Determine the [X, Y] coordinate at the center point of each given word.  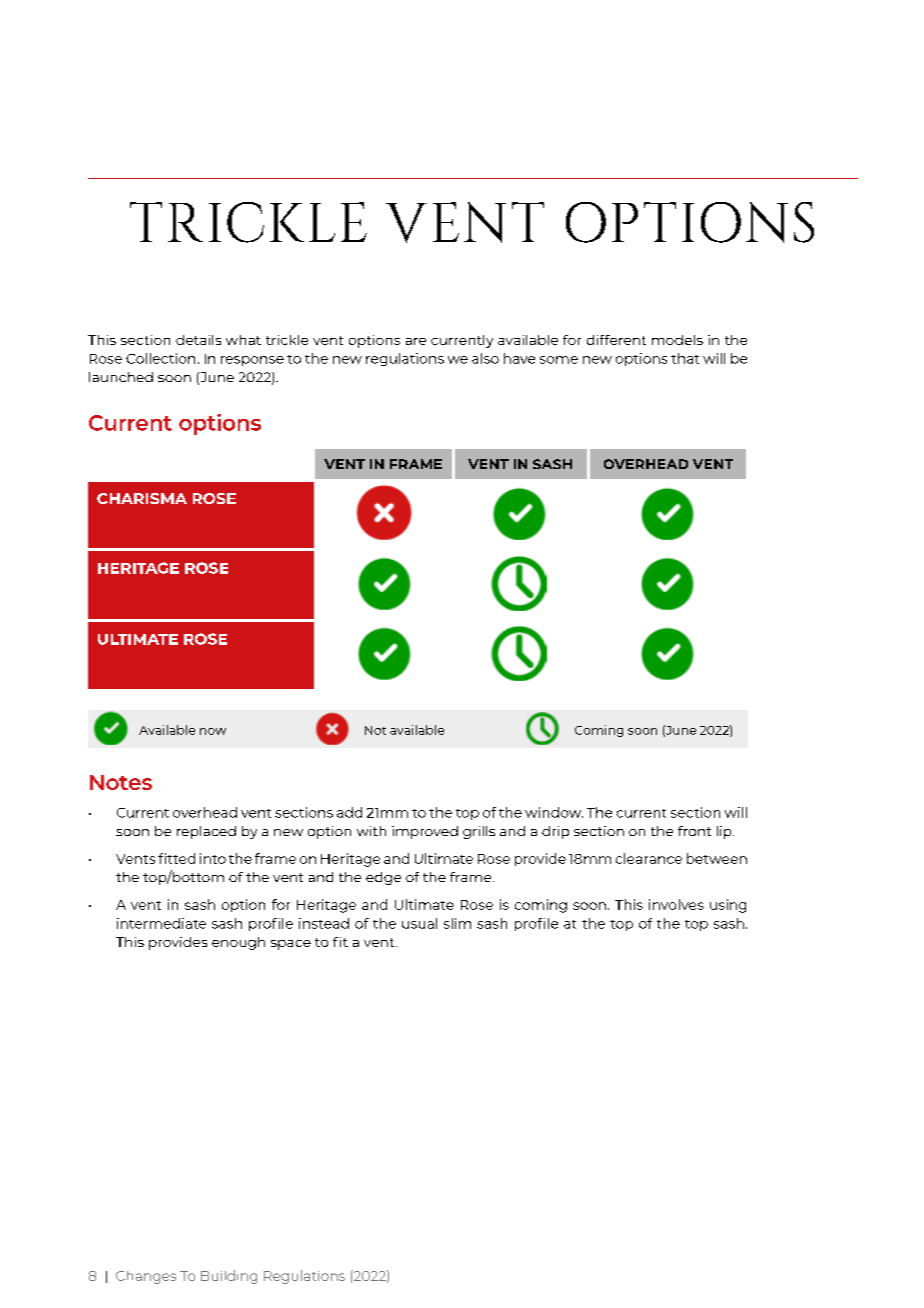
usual [419, 923]
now [213, 731]
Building [229, 1277]
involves [676, 904]
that [685, 358]
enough [238, 943]
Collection [160, 358]
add [349, 812]
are [416, 341]
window [554, 812]
